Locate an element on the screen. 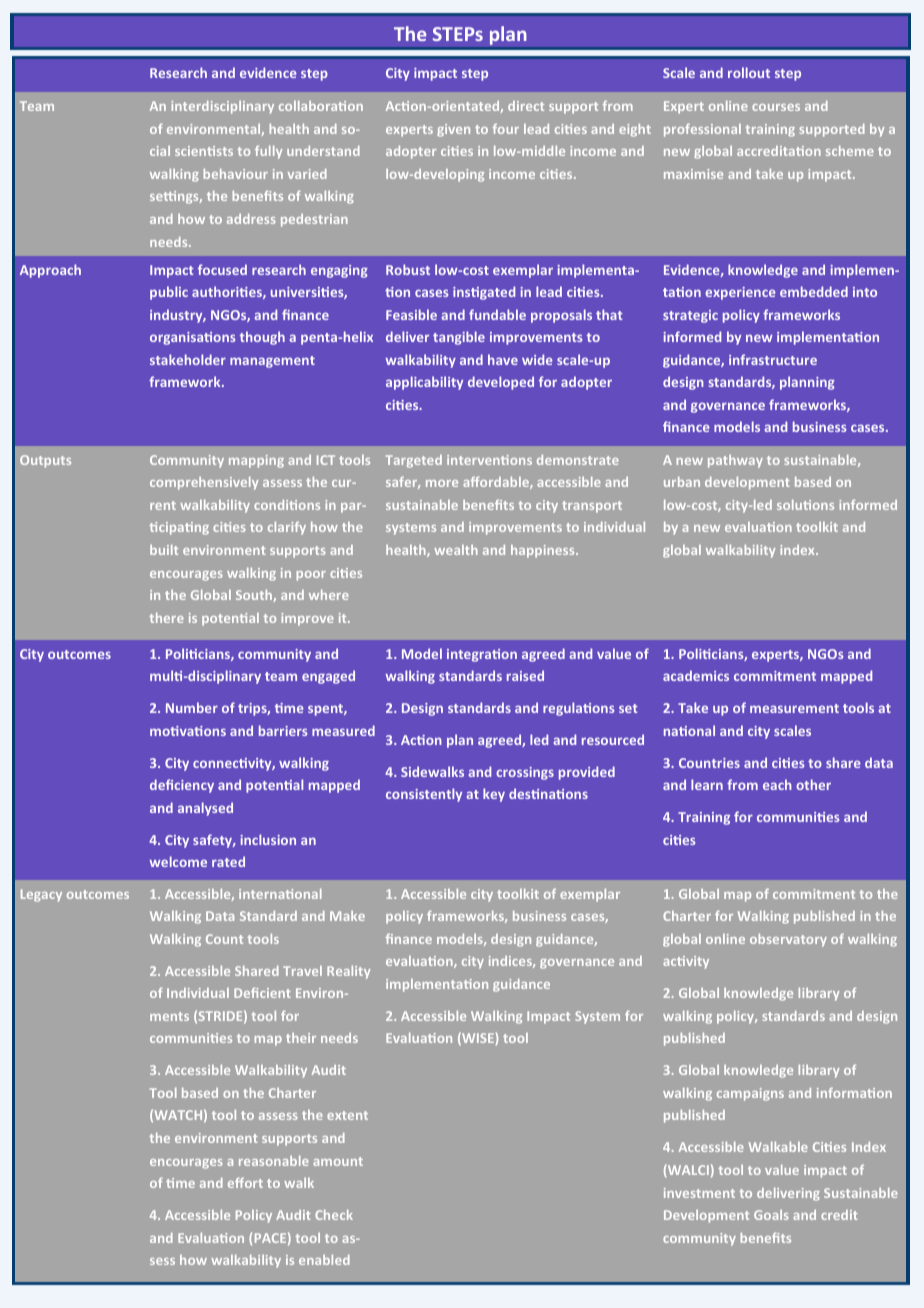 The height and width of the screenshot is (1308, 924). observatory is located at coordinates (788, 940).
